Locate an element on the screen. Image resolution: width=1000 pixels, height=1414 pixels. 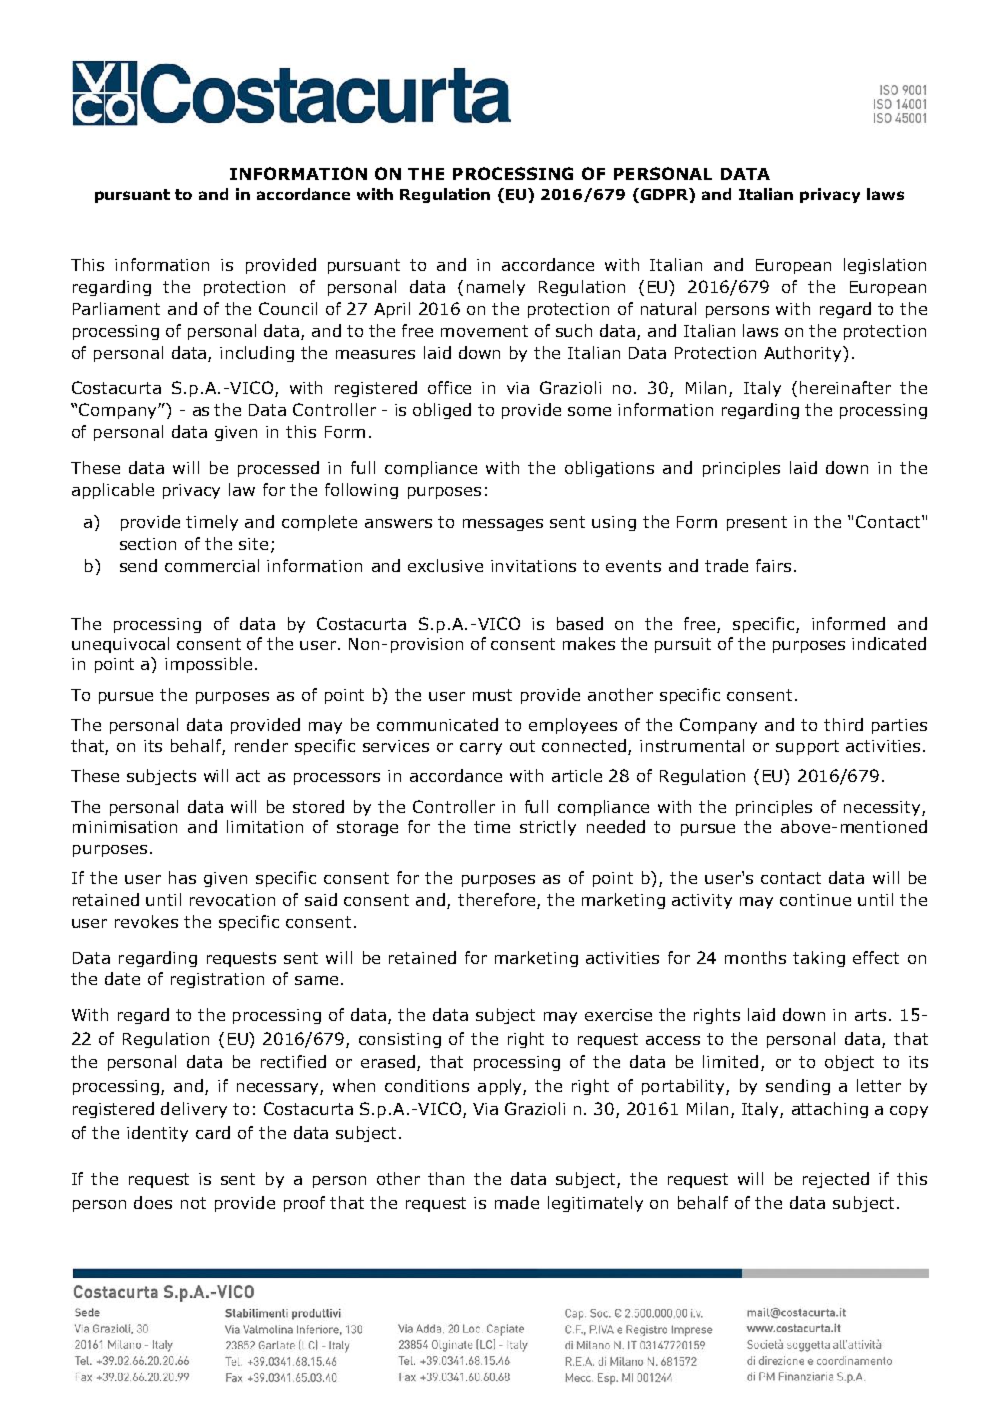
Council is located at coordinates (288, 308).
